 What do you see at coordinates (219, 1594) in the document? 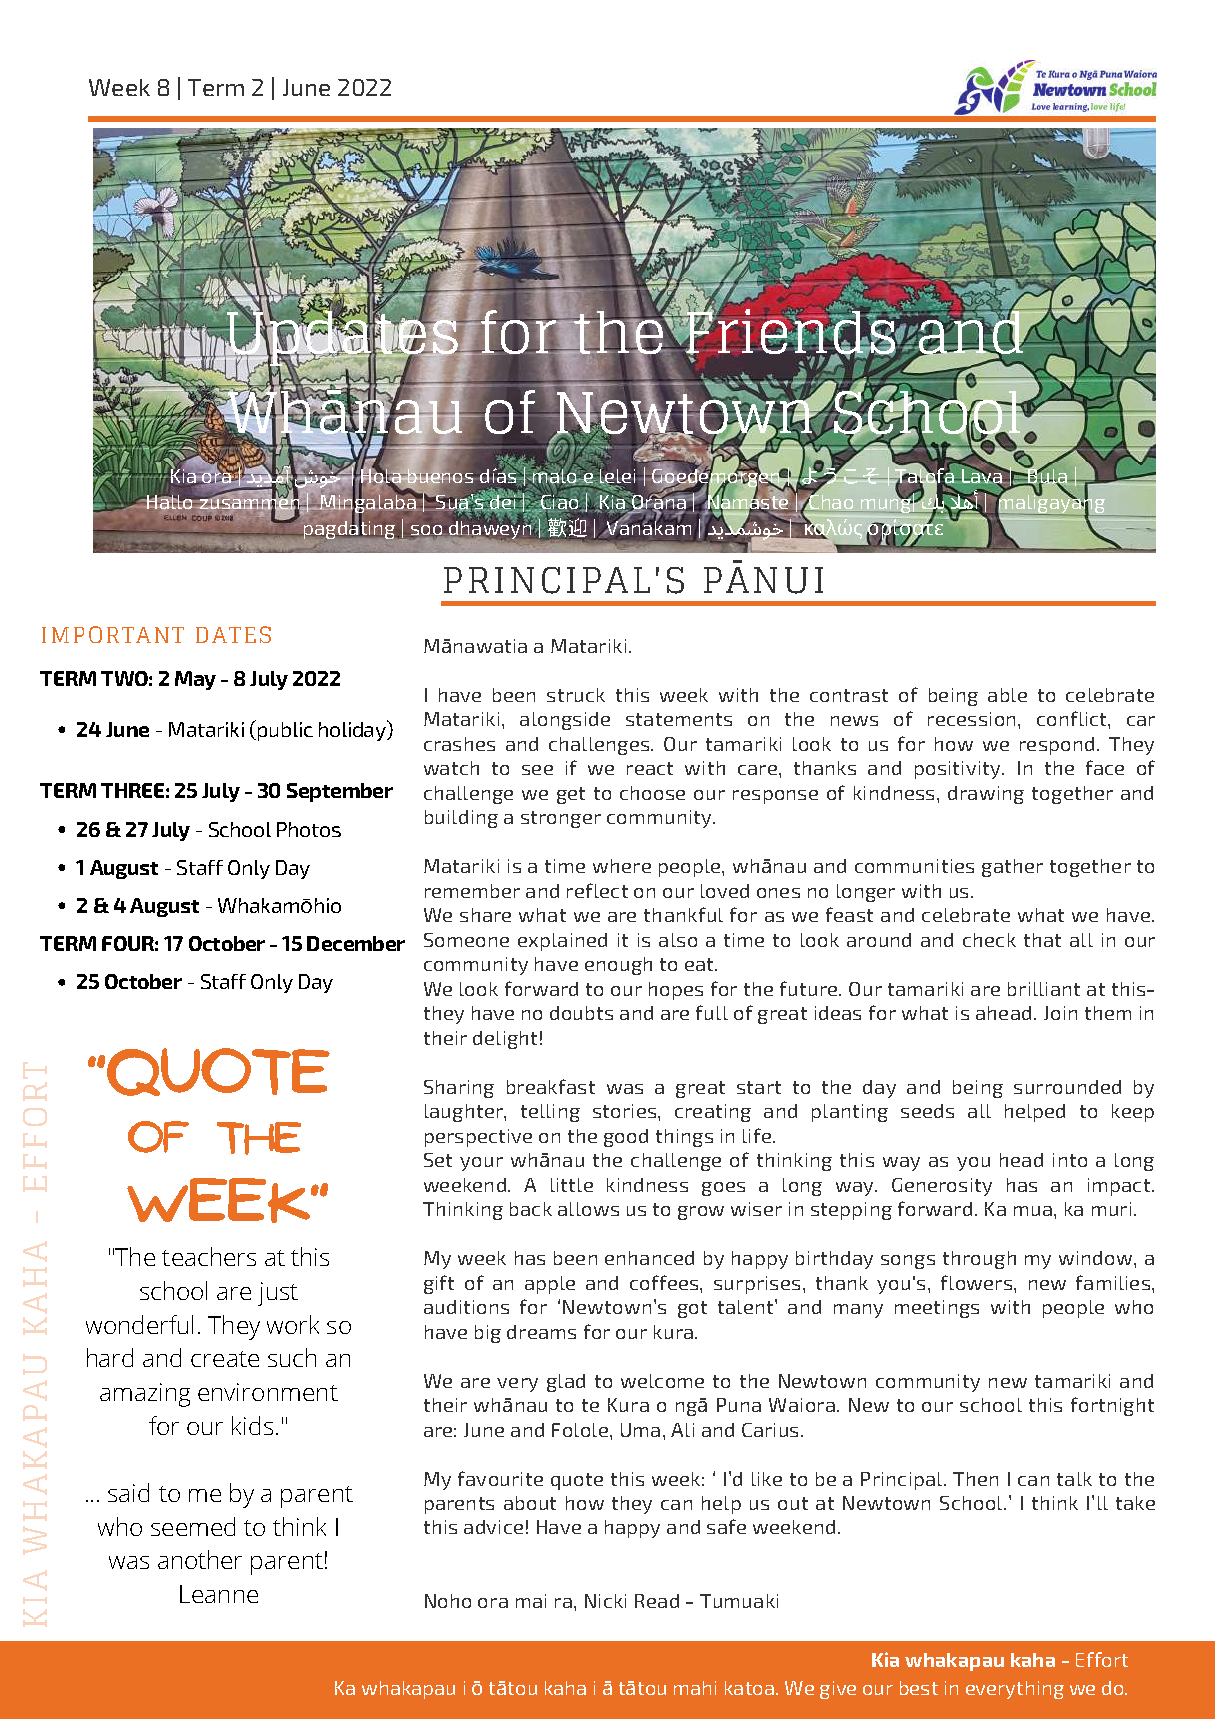
I see `Leanne` at bounding box center [219, 1594].
